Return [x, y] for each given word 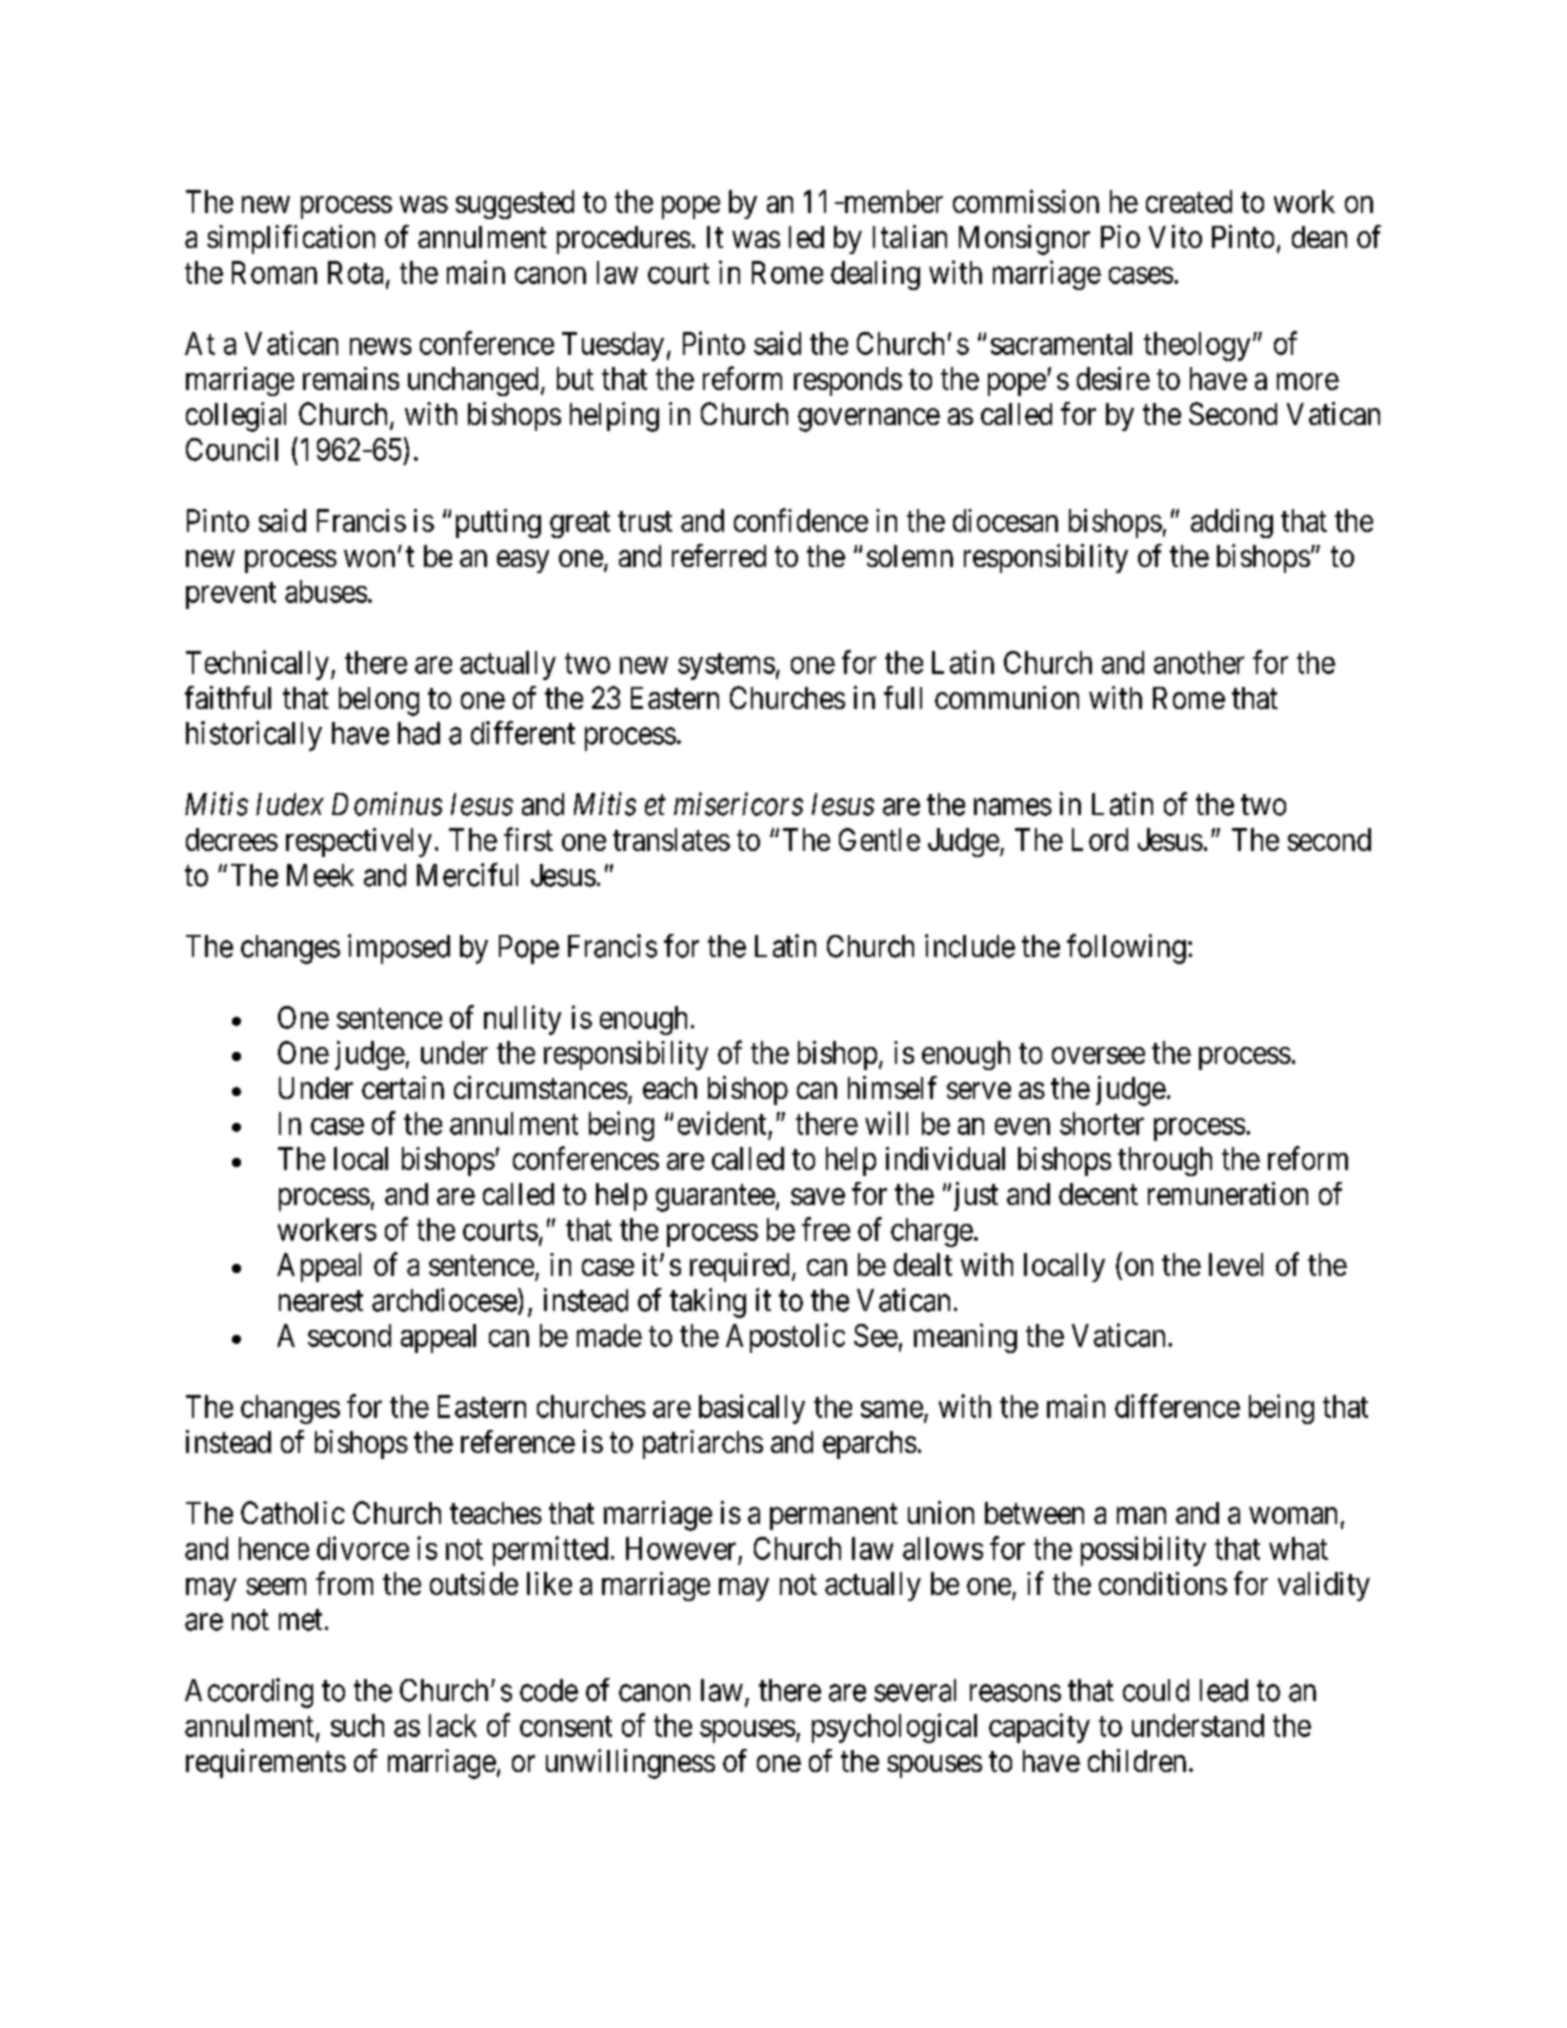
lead [1224, 1690]
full [903, 697]
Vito [1175, 236]
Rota [355, 272]
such [357, 1725]
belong [379, 701]
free [826, 1229]
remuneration [1228, 1193]
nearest [321, 1301]
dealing [875, 275]
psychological [894, 1728]
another [1199, 662]
